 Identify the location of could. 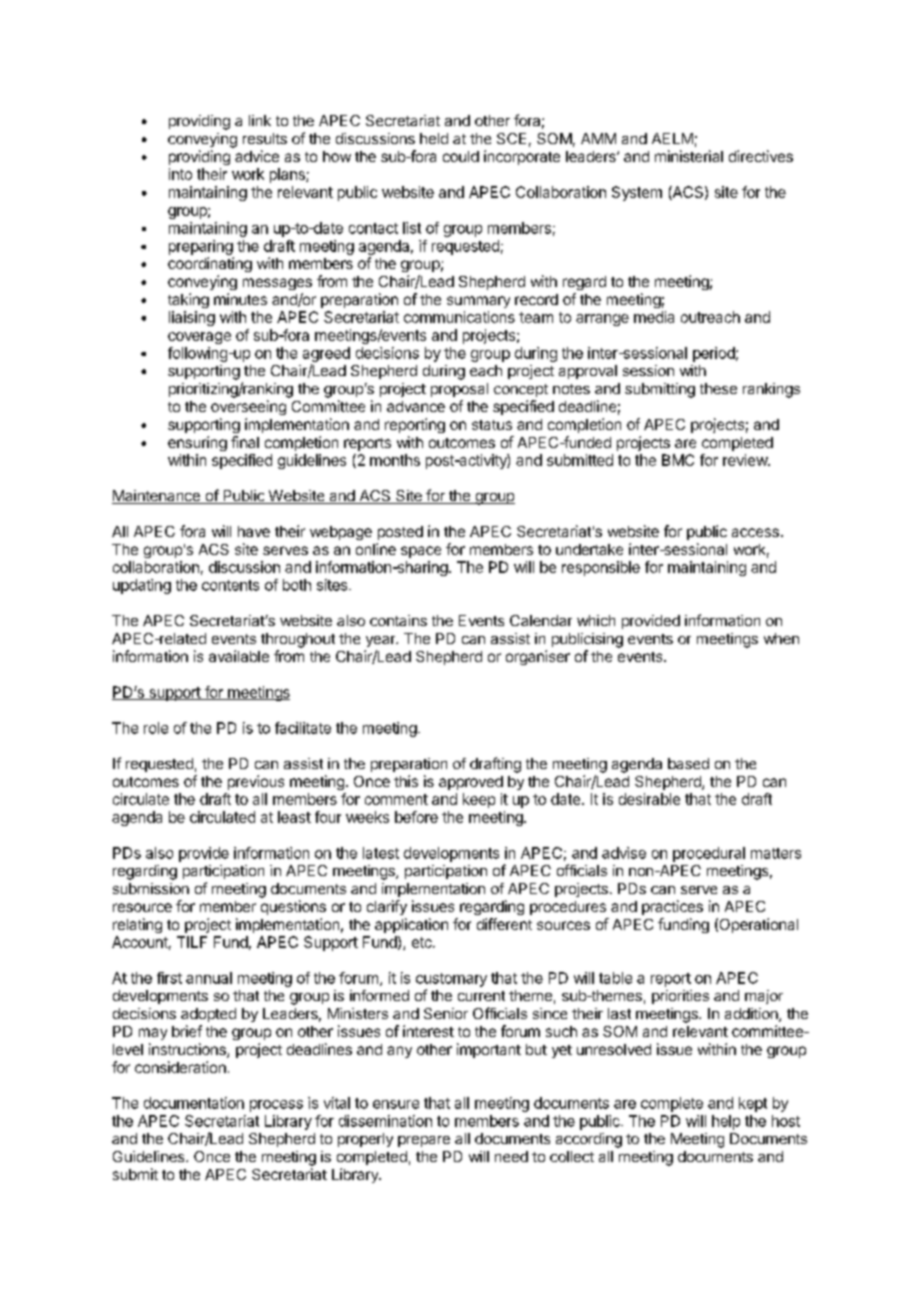
(461, 156).
